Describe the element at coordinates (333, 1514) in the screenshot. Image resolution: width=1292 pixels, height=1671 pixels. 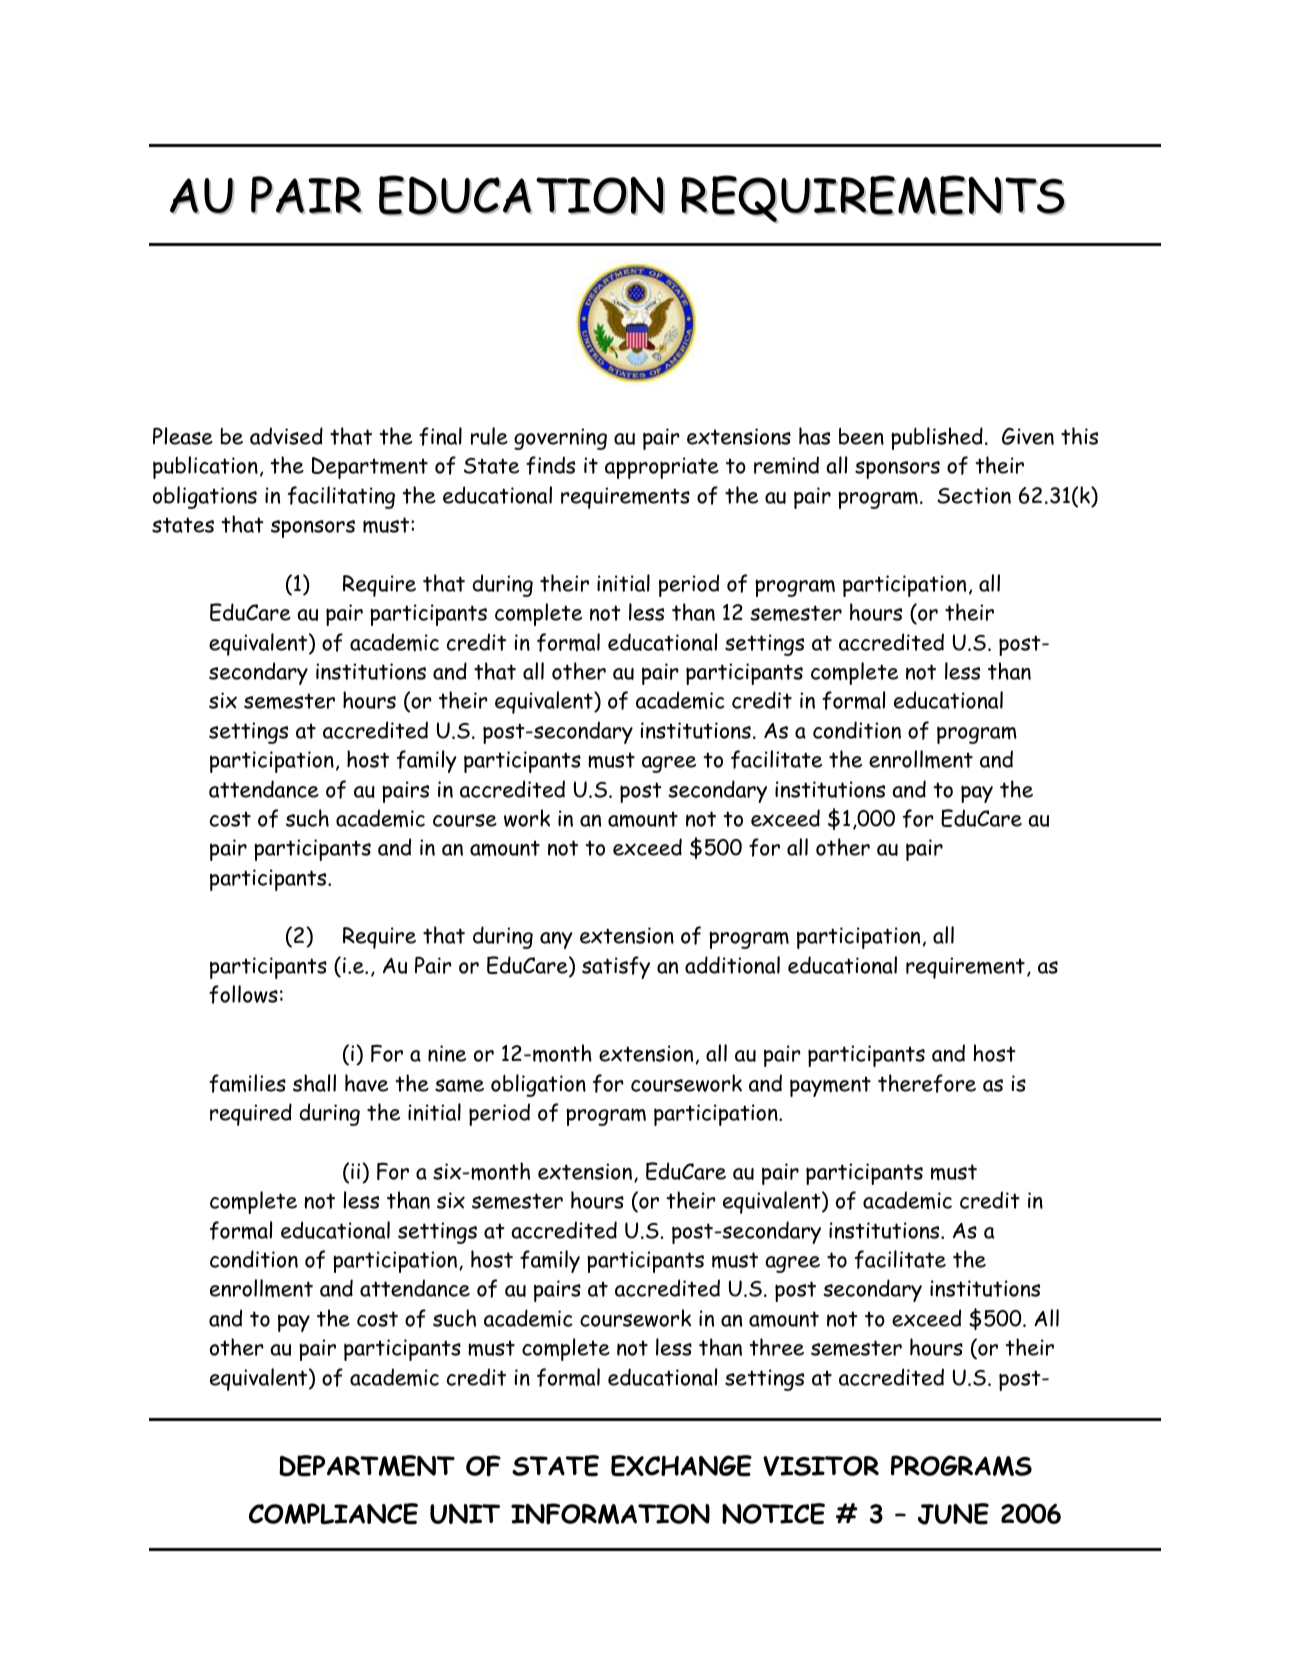
I see `COMPLIANCE` at that location.
